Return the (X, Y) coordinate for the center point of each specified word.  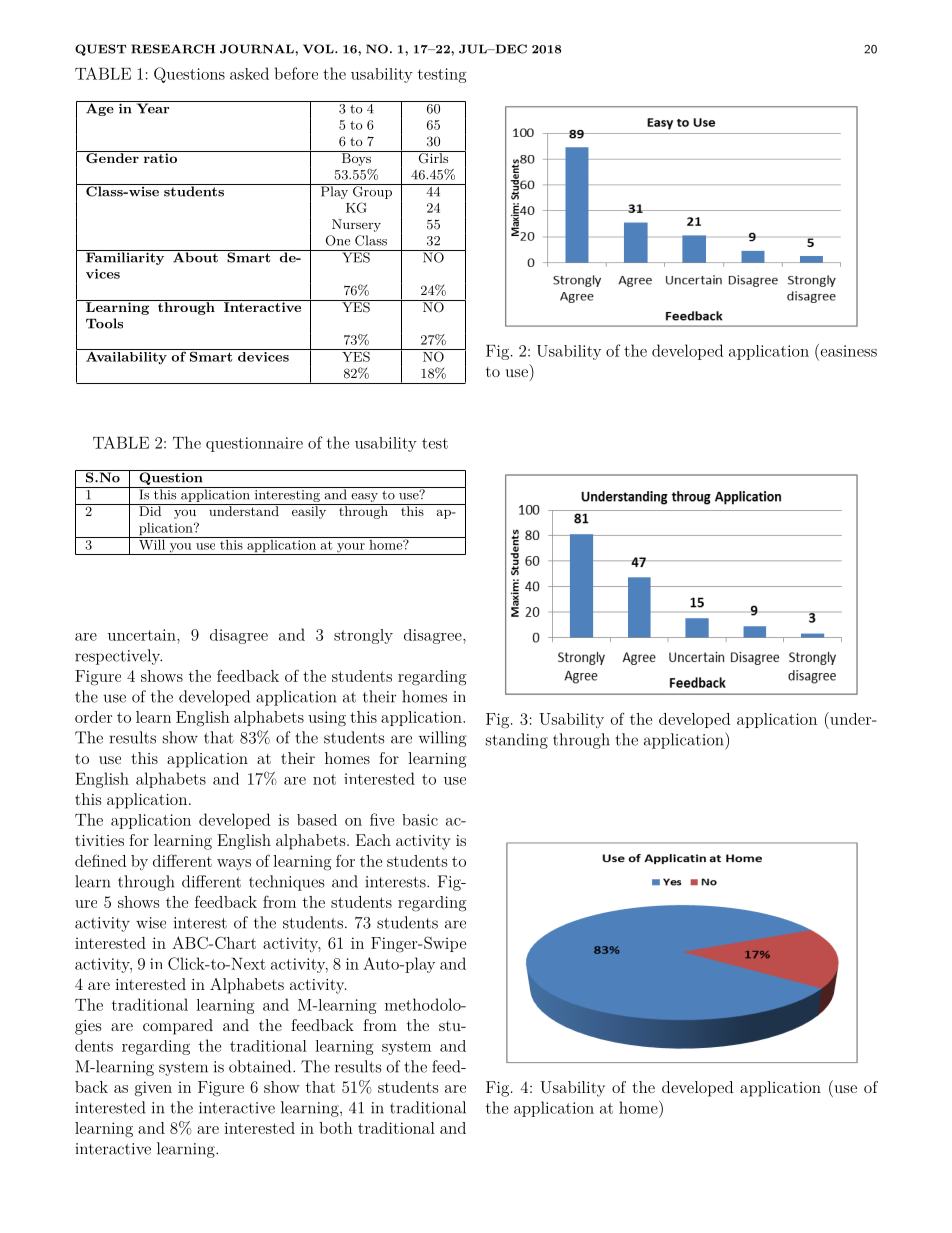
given (153, 1089)
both (336, 1128)
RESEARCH (173, 49)
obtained (261, 1066)
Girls (433, 157)
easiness (847, 350)
